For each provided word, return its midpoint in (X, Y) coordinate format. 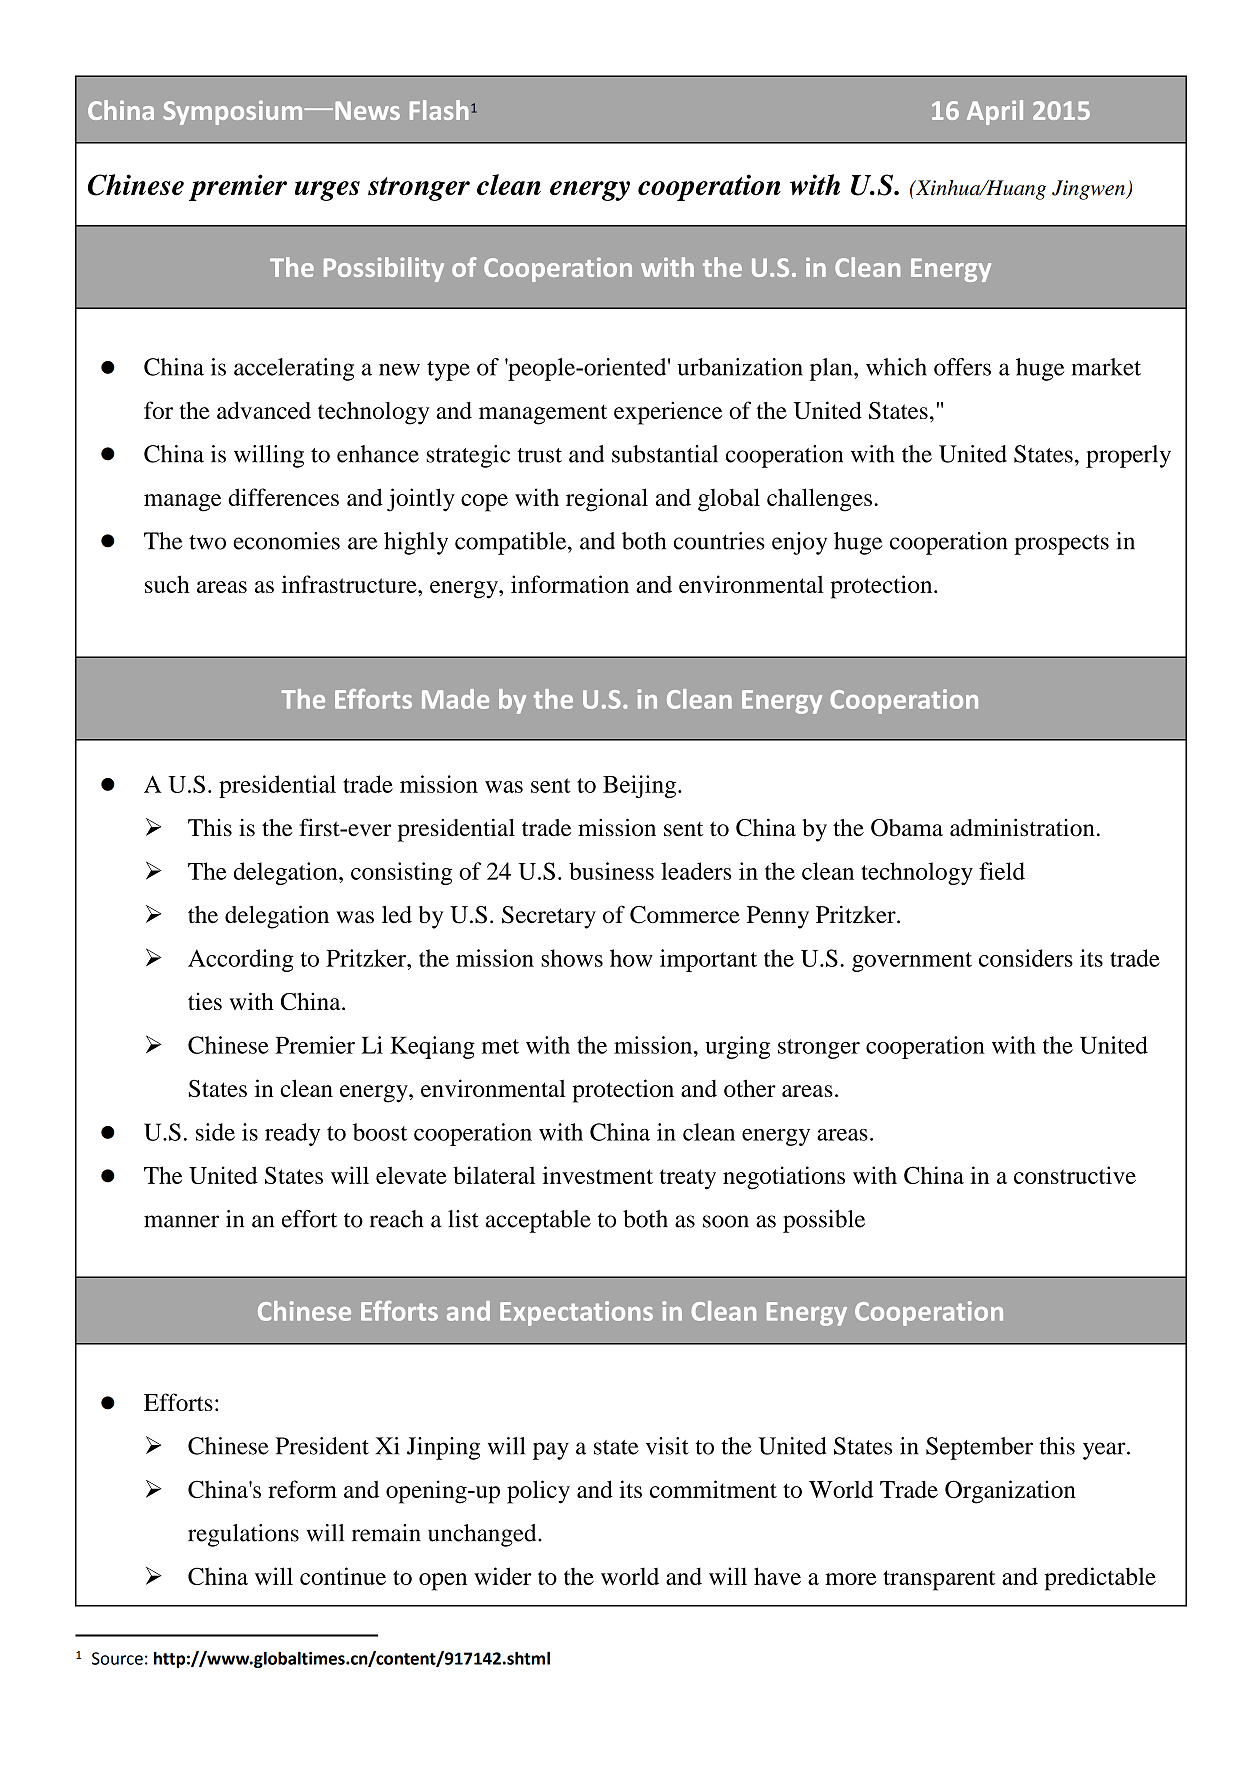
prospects (1061, 545)
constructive (1075, 1175)
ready (292, 1134)
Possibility (384, 269)
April (995, 112)
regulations (243, 1535)
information (570, 584)
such (167, 584)
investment (598, 1175)
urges (327, 191)
